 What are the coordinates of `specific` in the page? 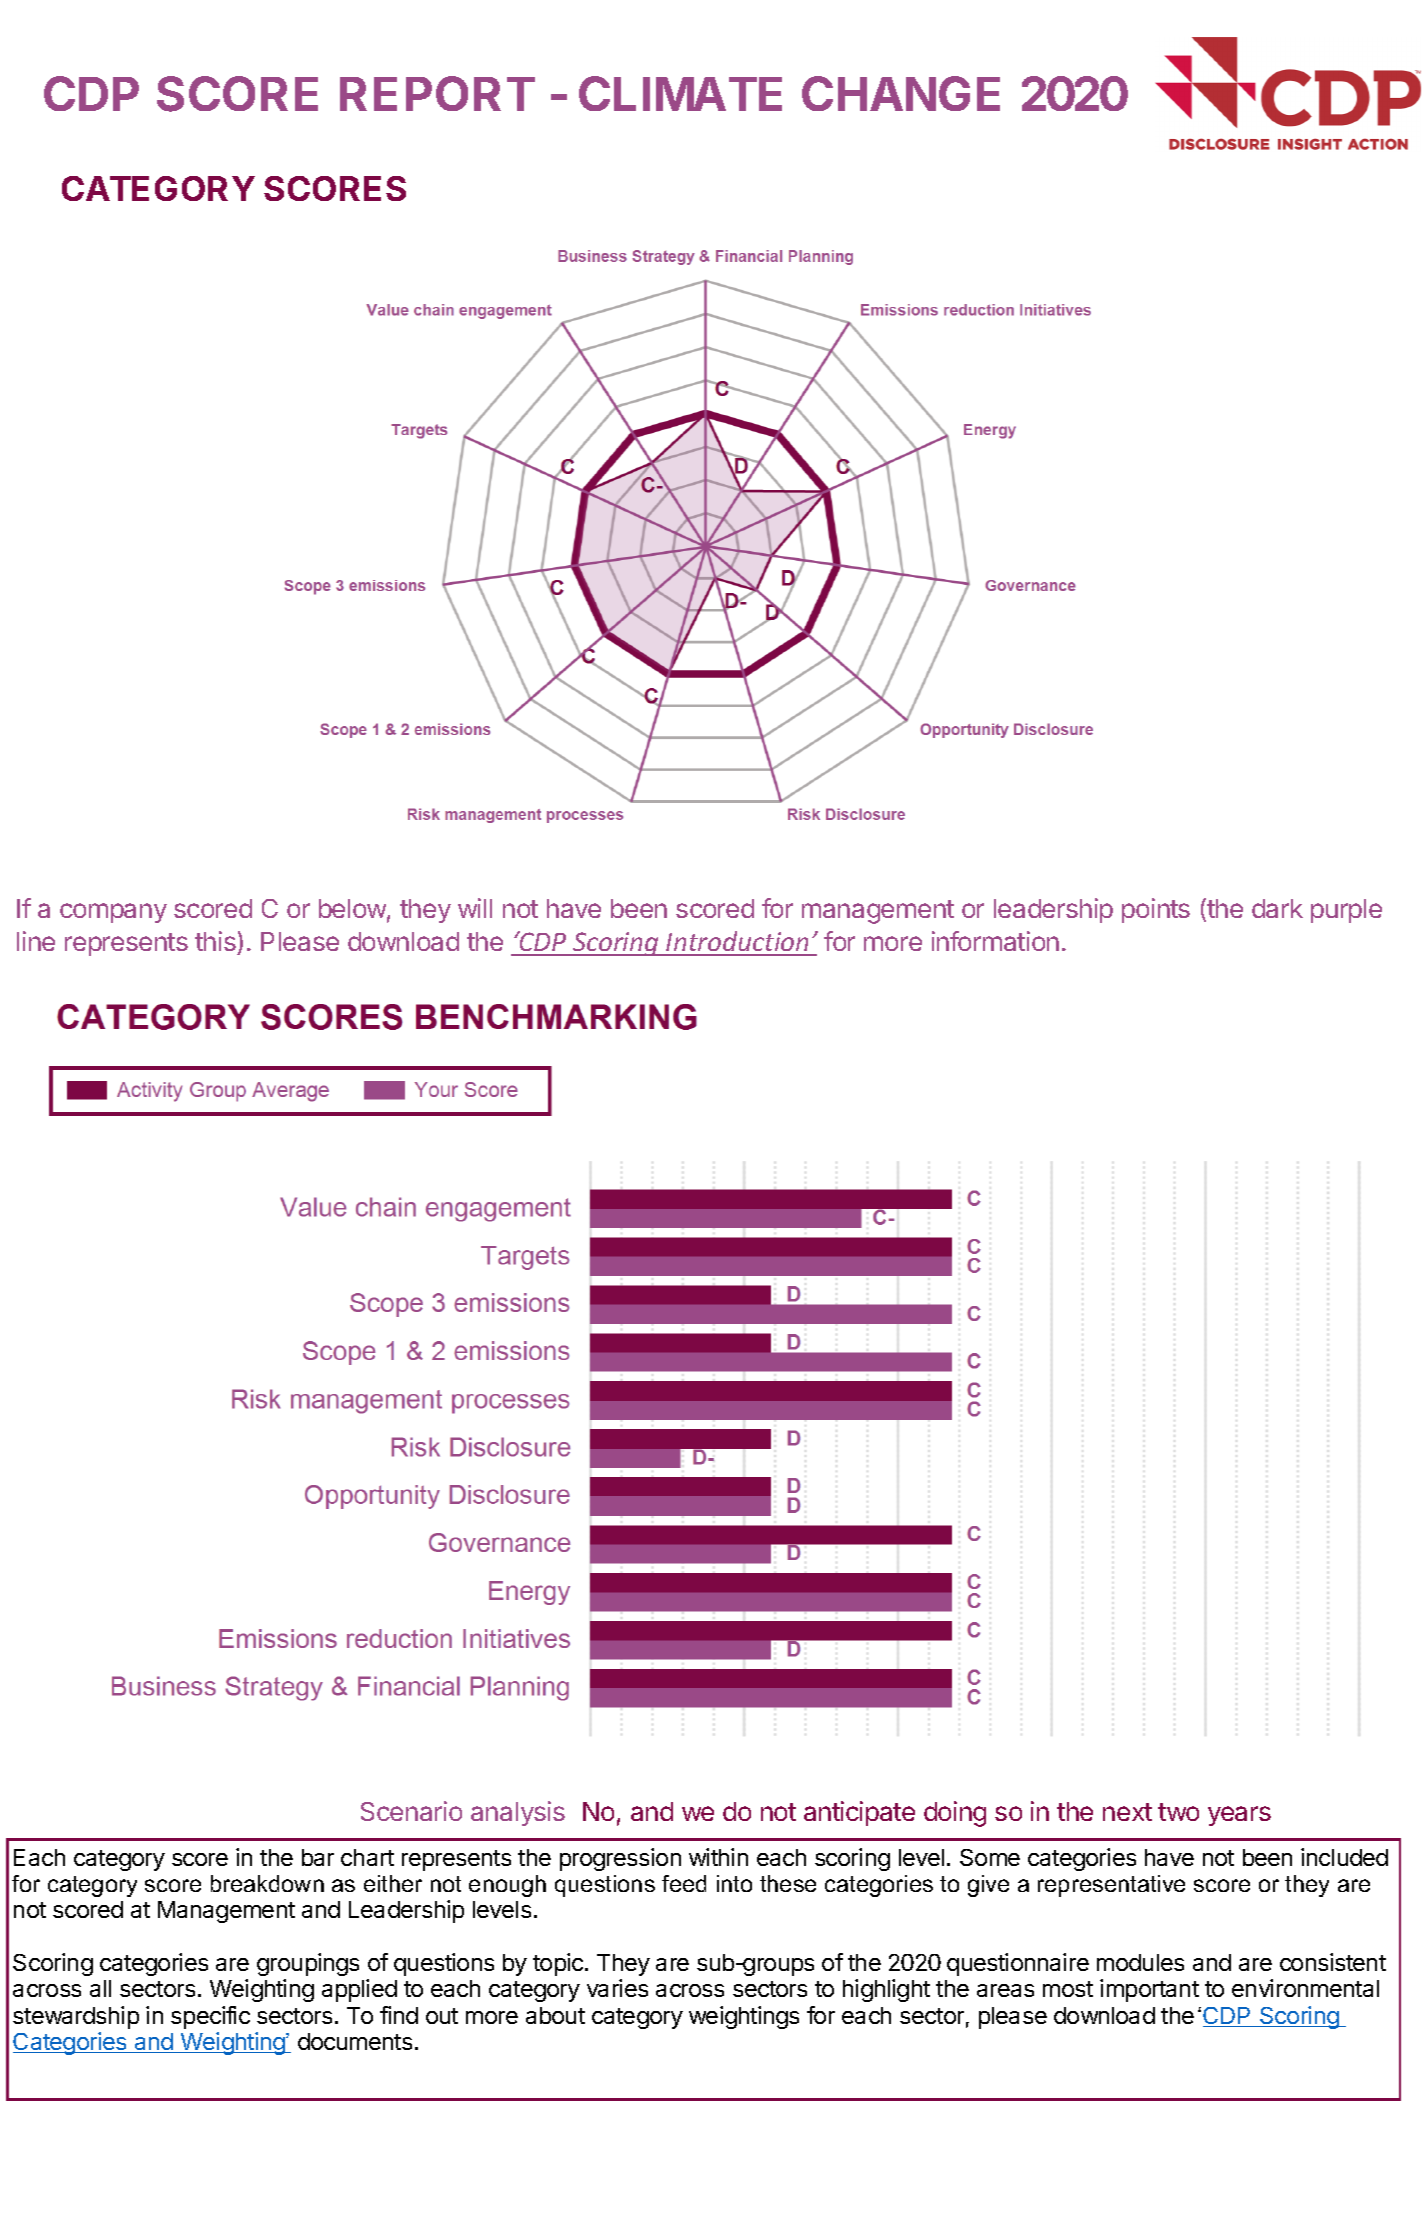 It's located at (210, 2017).
